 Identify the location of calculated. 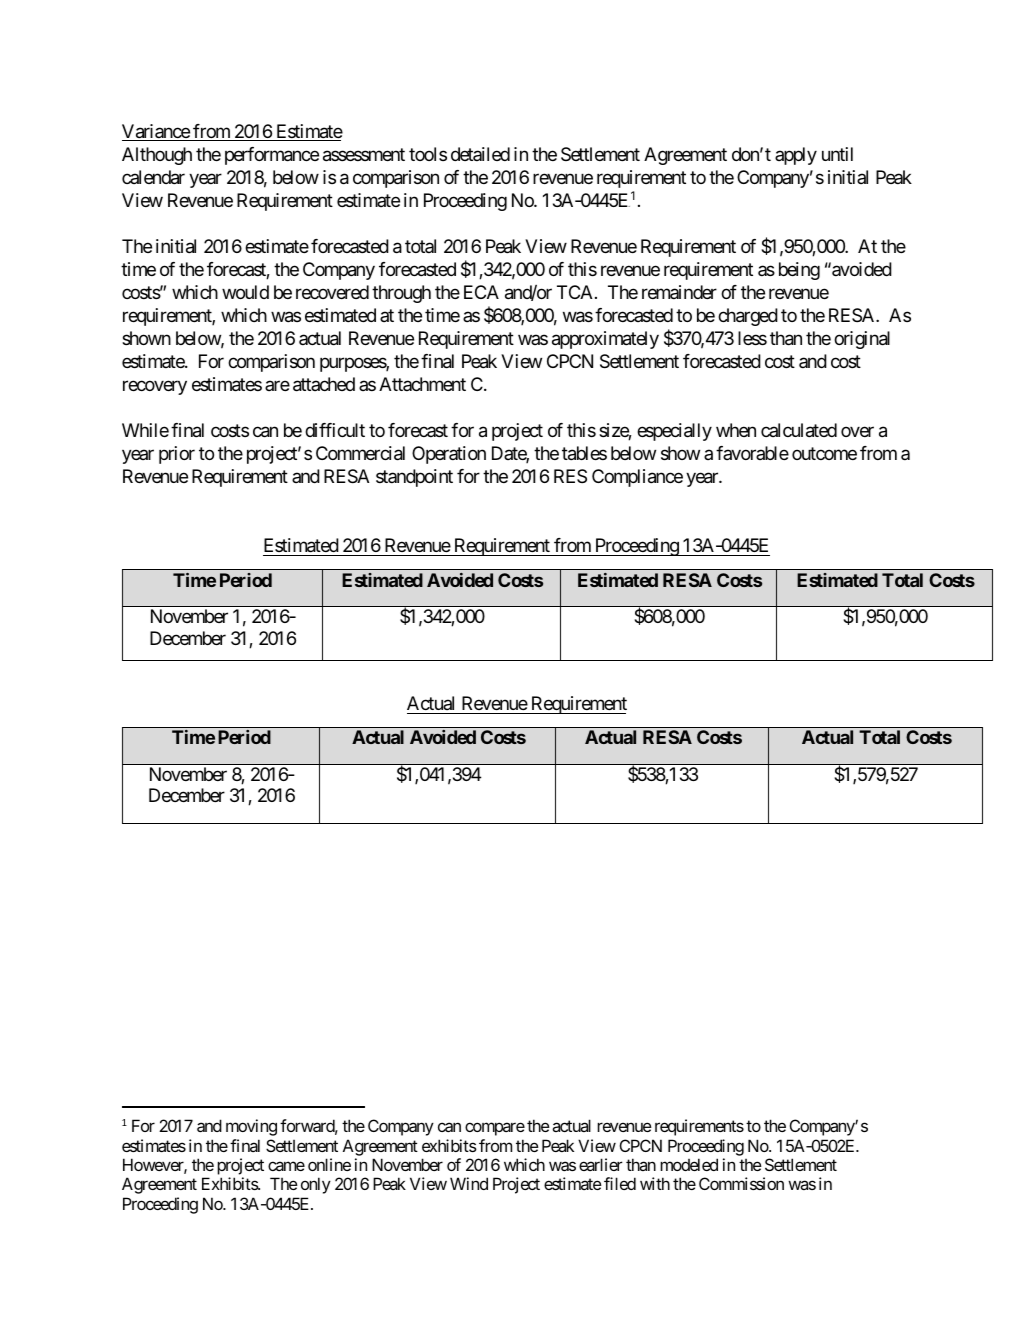
(799, 430).
